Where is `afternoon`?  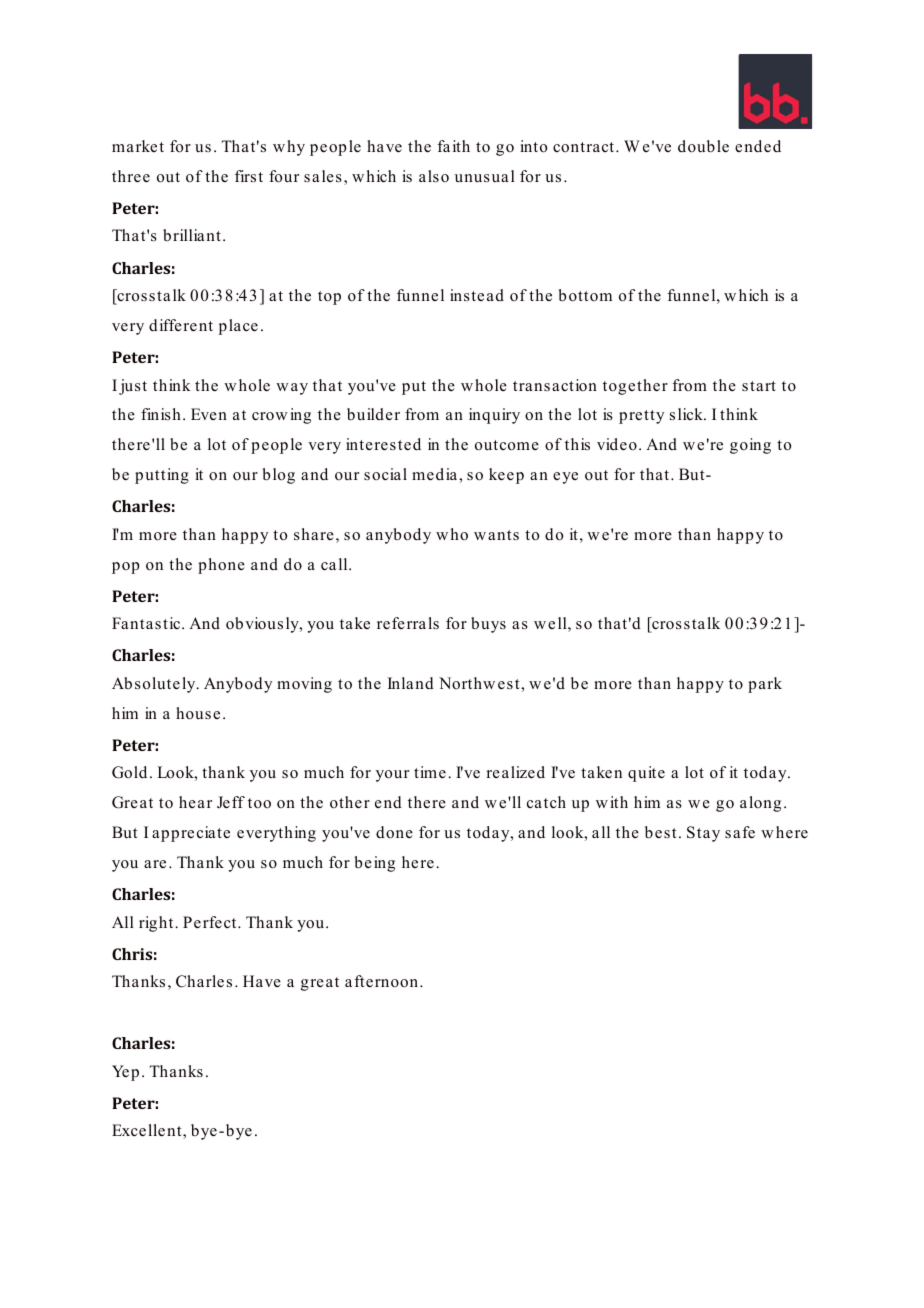 afternoon is located at coordinates (383, 981).
